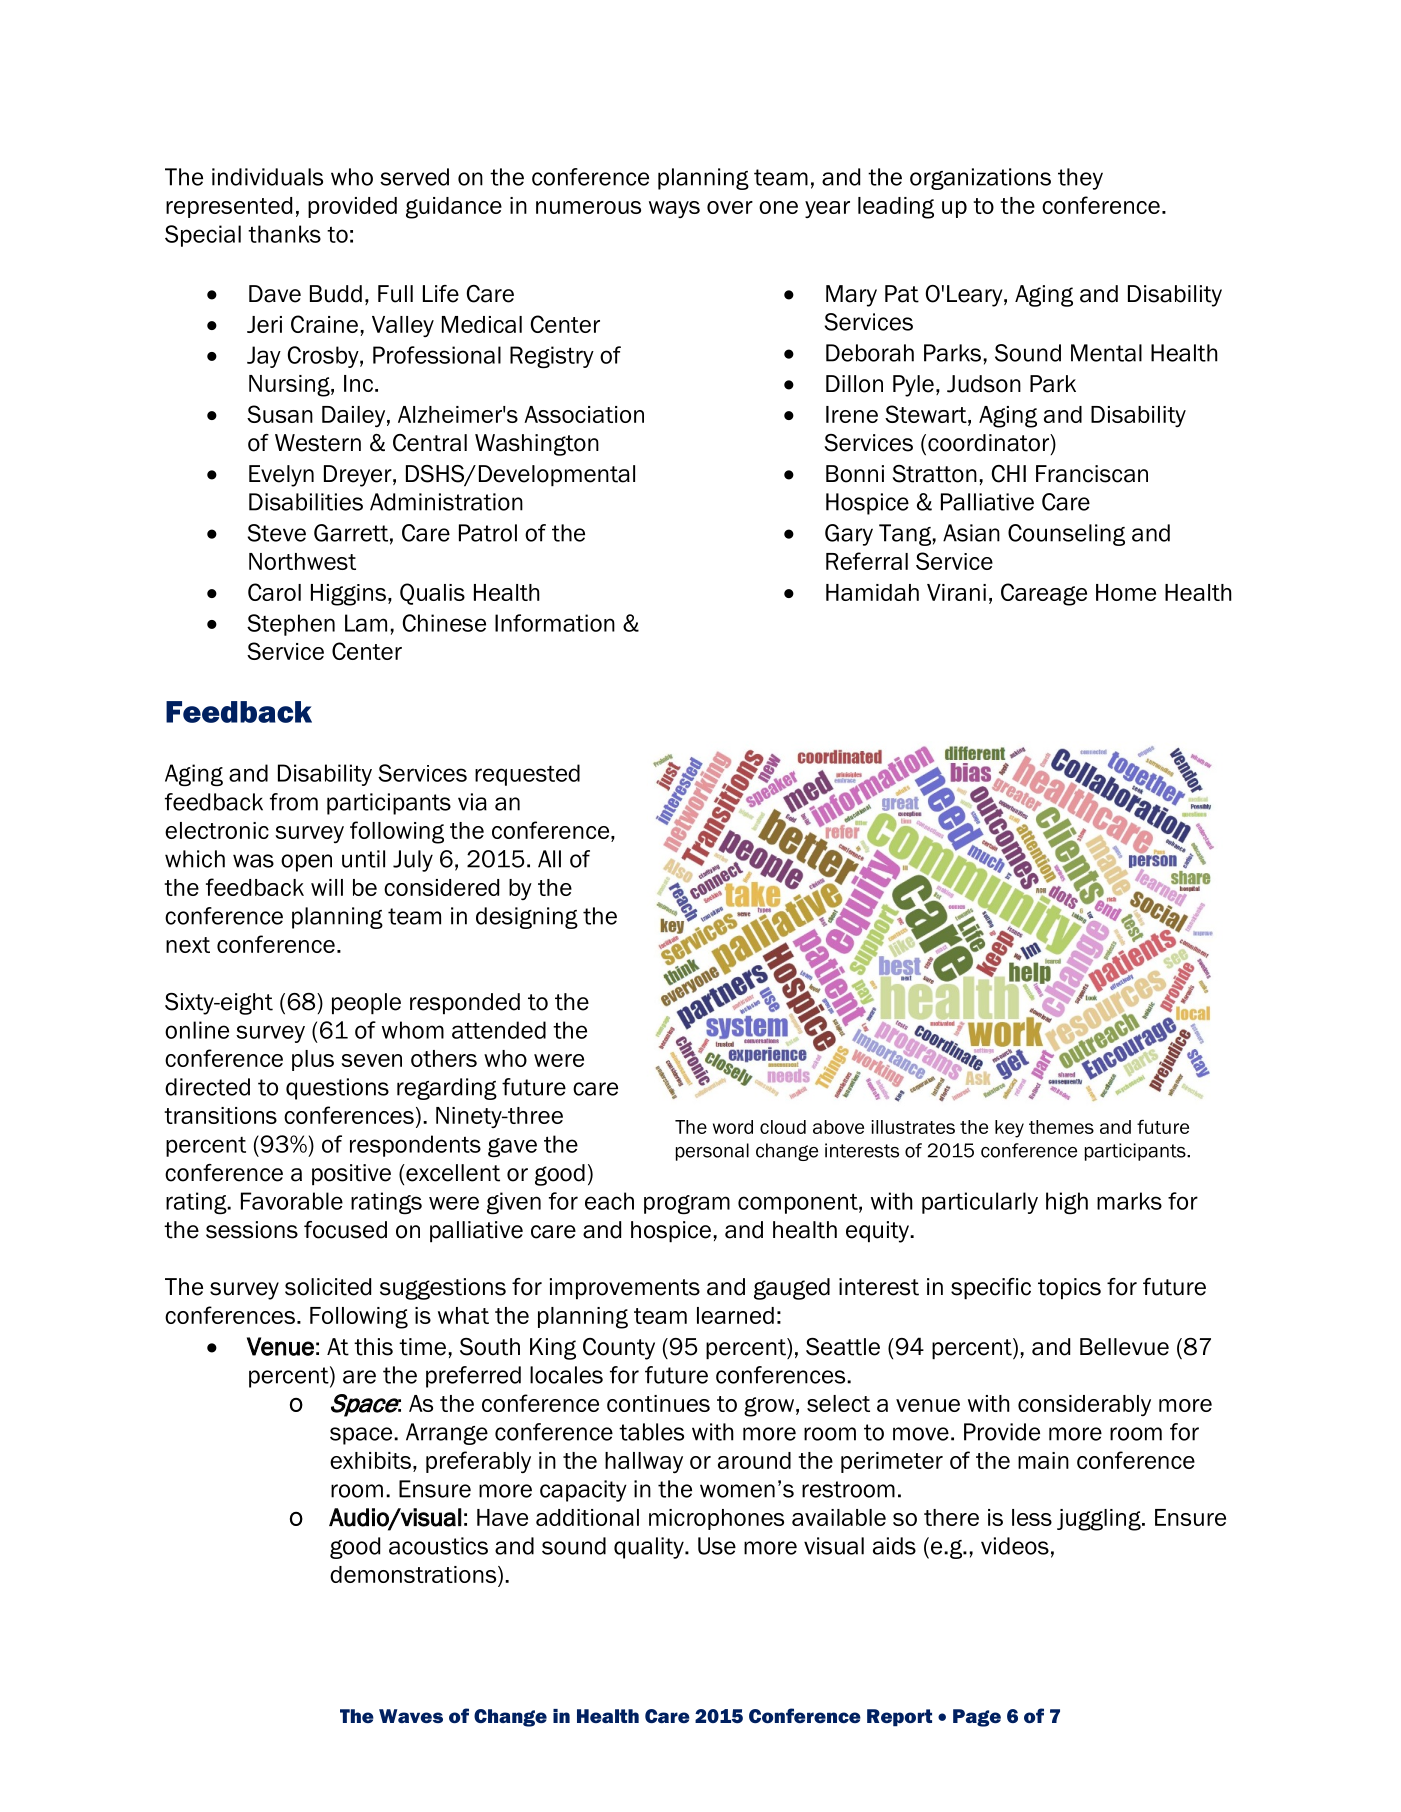  What do you see at coordinates (650, 1548) in the image?
I see `quality` at bounding box center [650, 1548].
